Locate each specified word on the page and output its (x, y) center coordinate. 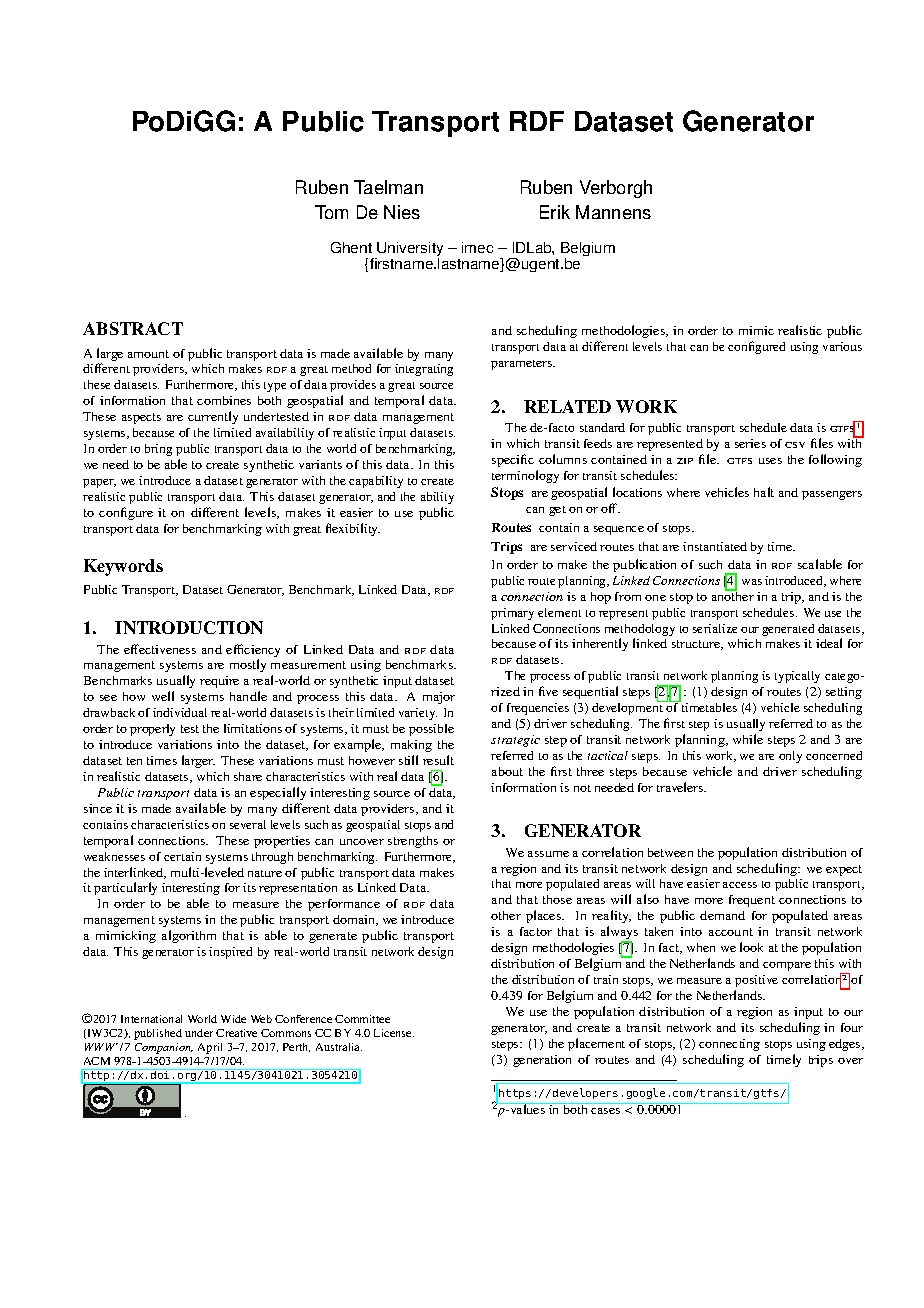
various (842, 346)
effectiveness (160, 649)
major (439, 698)
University (409, 250)
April (210, 1048)
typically (797, 677)
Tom (331, 212)
